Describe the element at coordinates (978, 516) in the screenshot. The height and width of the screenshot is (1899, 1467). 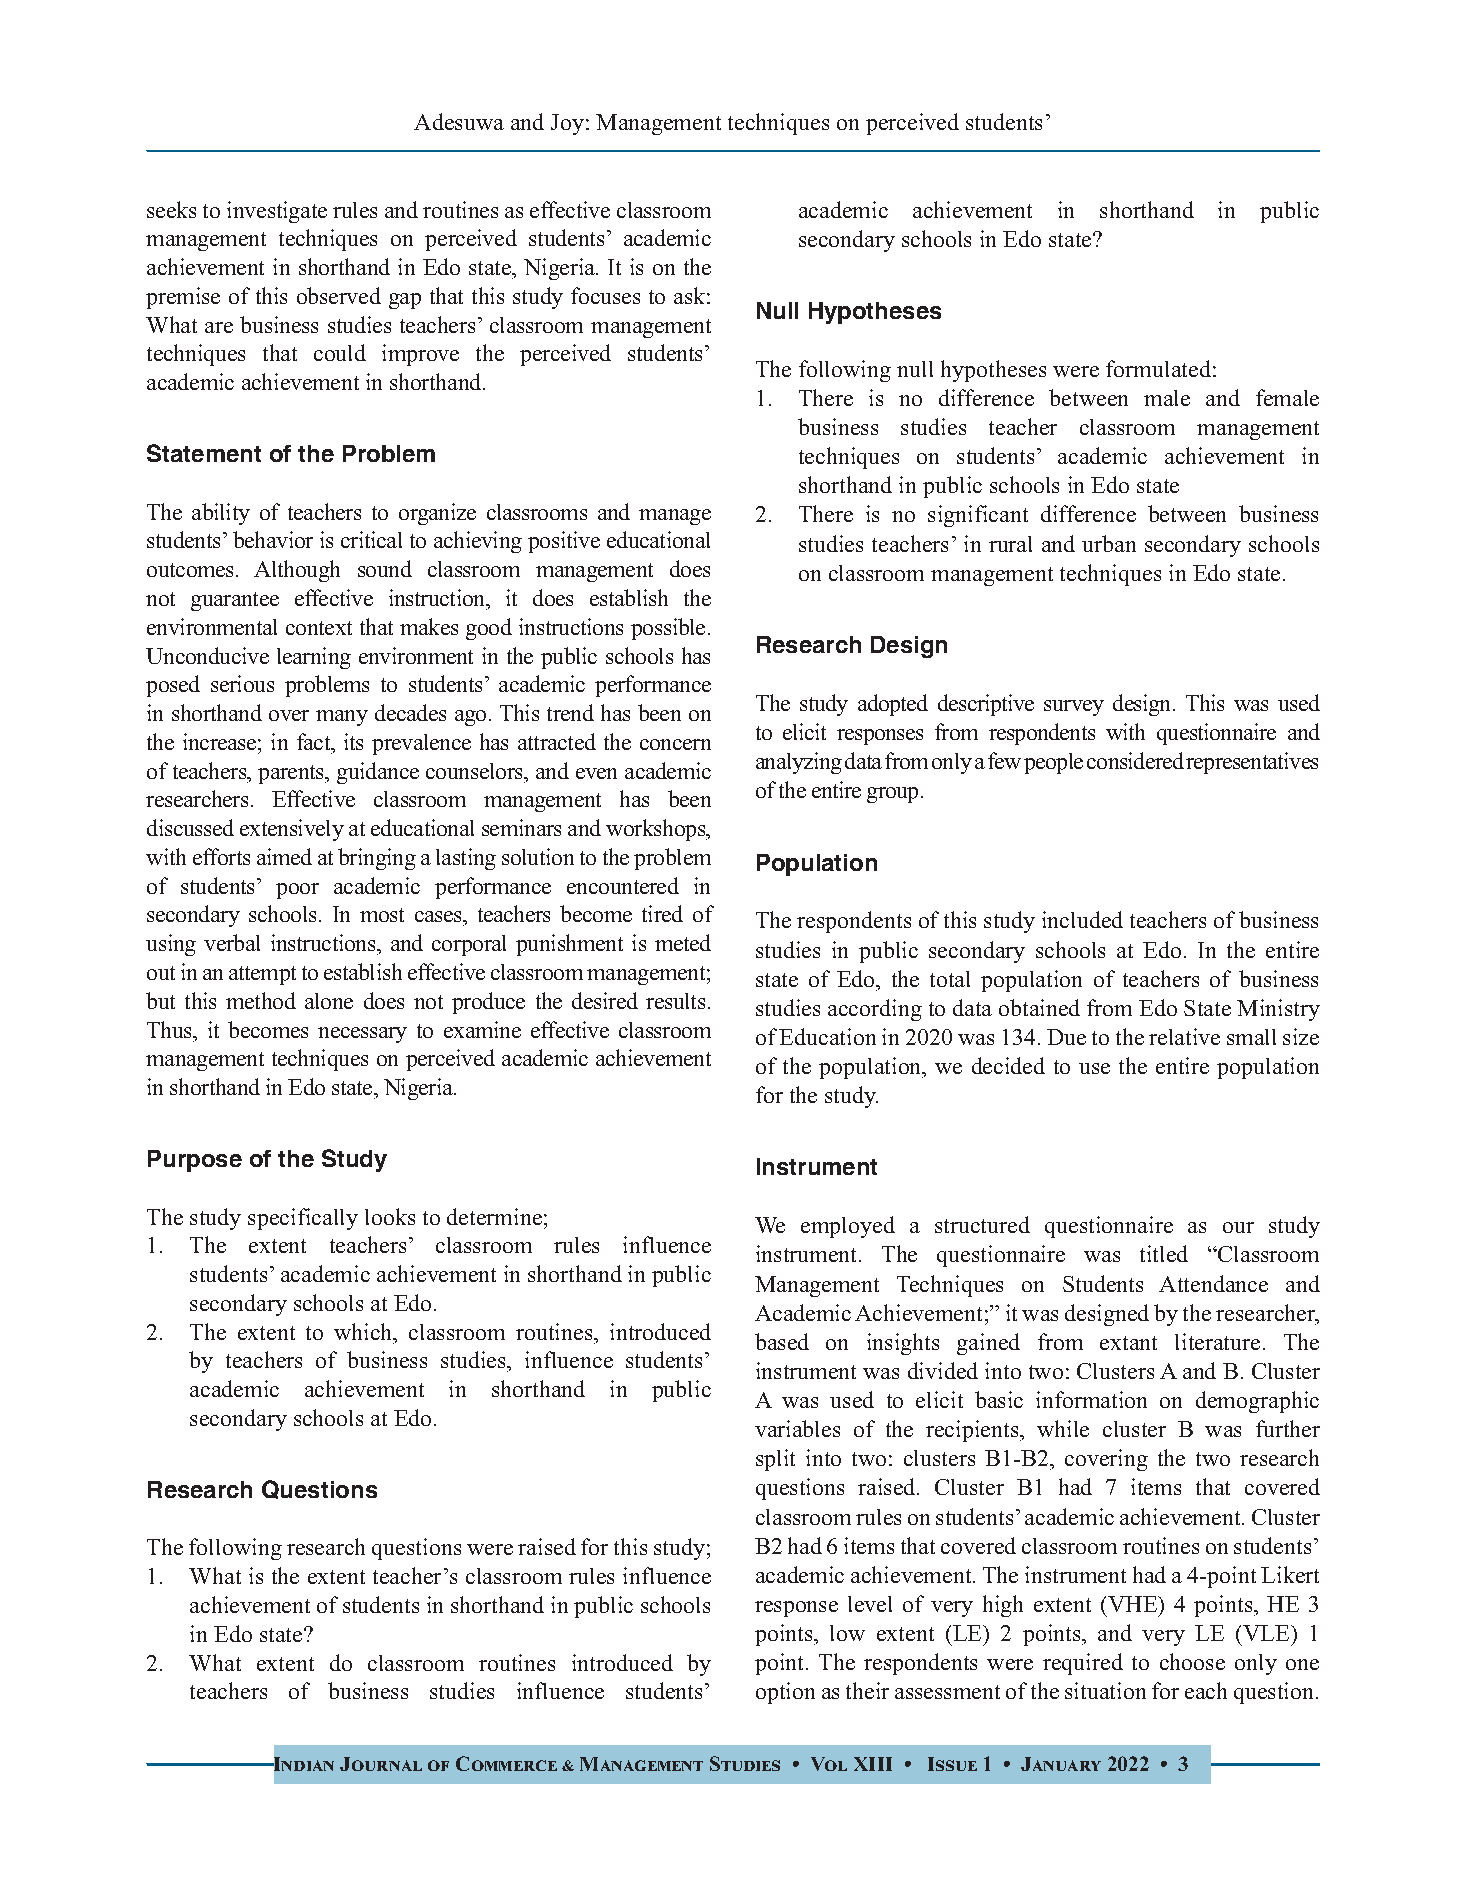
I see `significant` at that location.
